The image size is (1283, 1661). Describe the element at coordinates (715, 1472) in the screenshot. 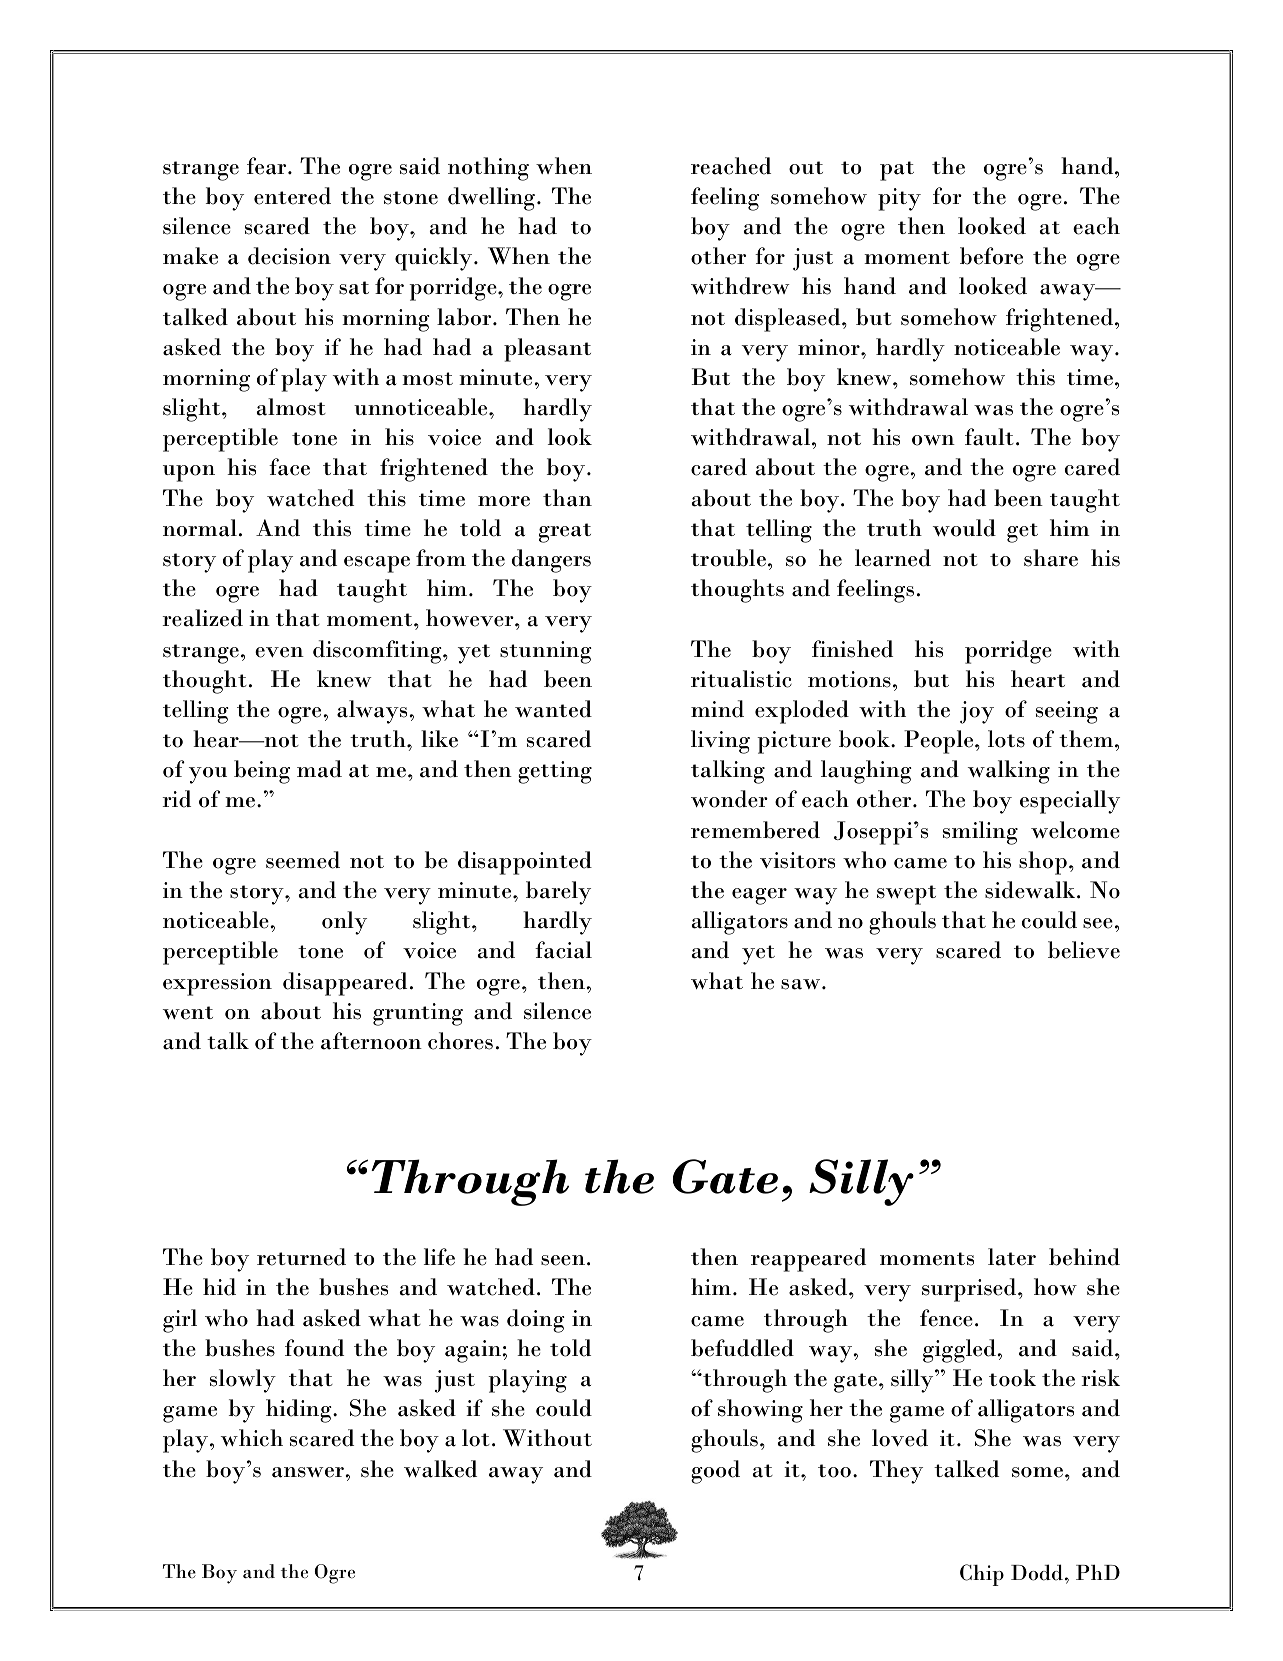

I see `good` at that location.
